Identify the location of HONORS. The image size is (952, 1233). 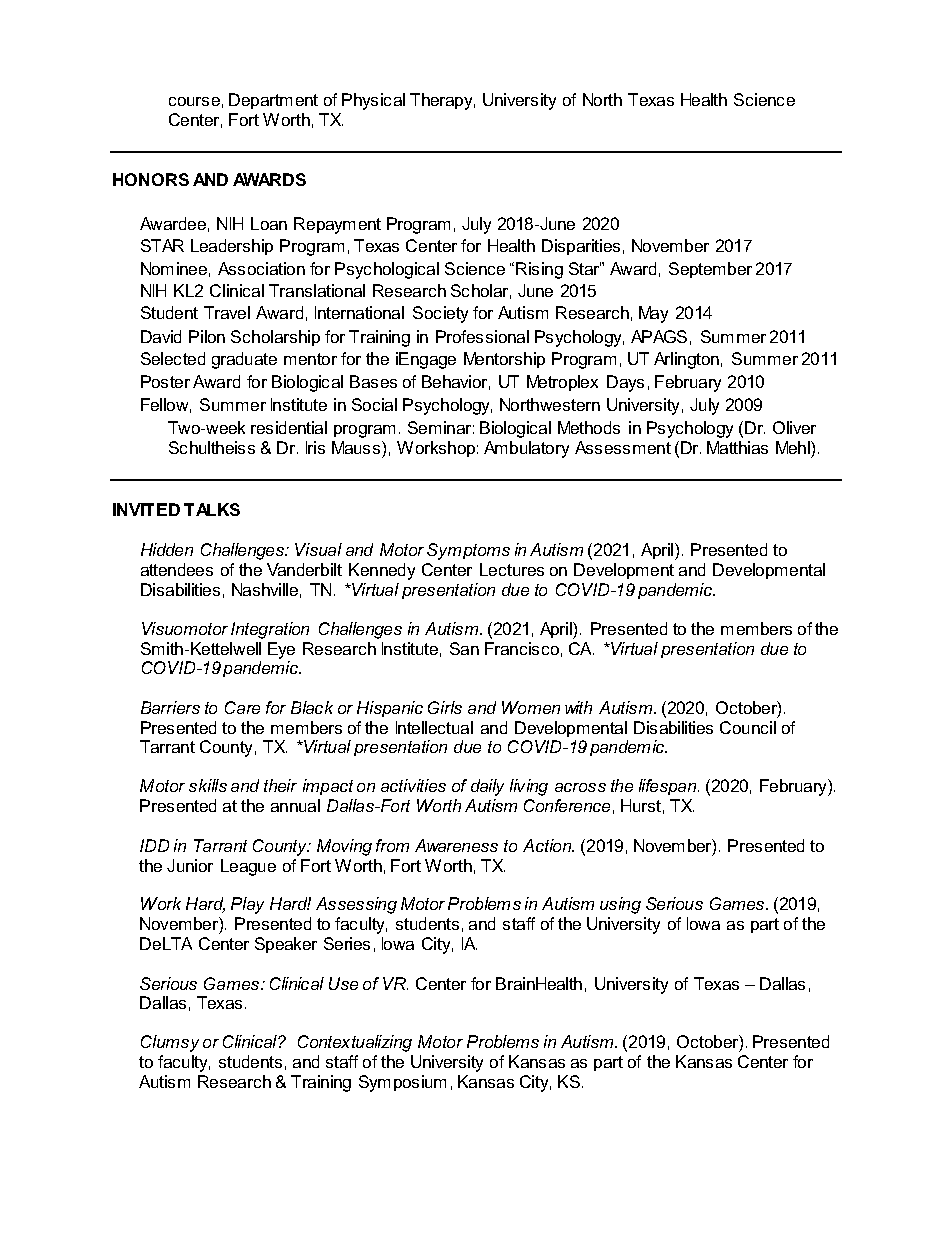
(151, 179).
